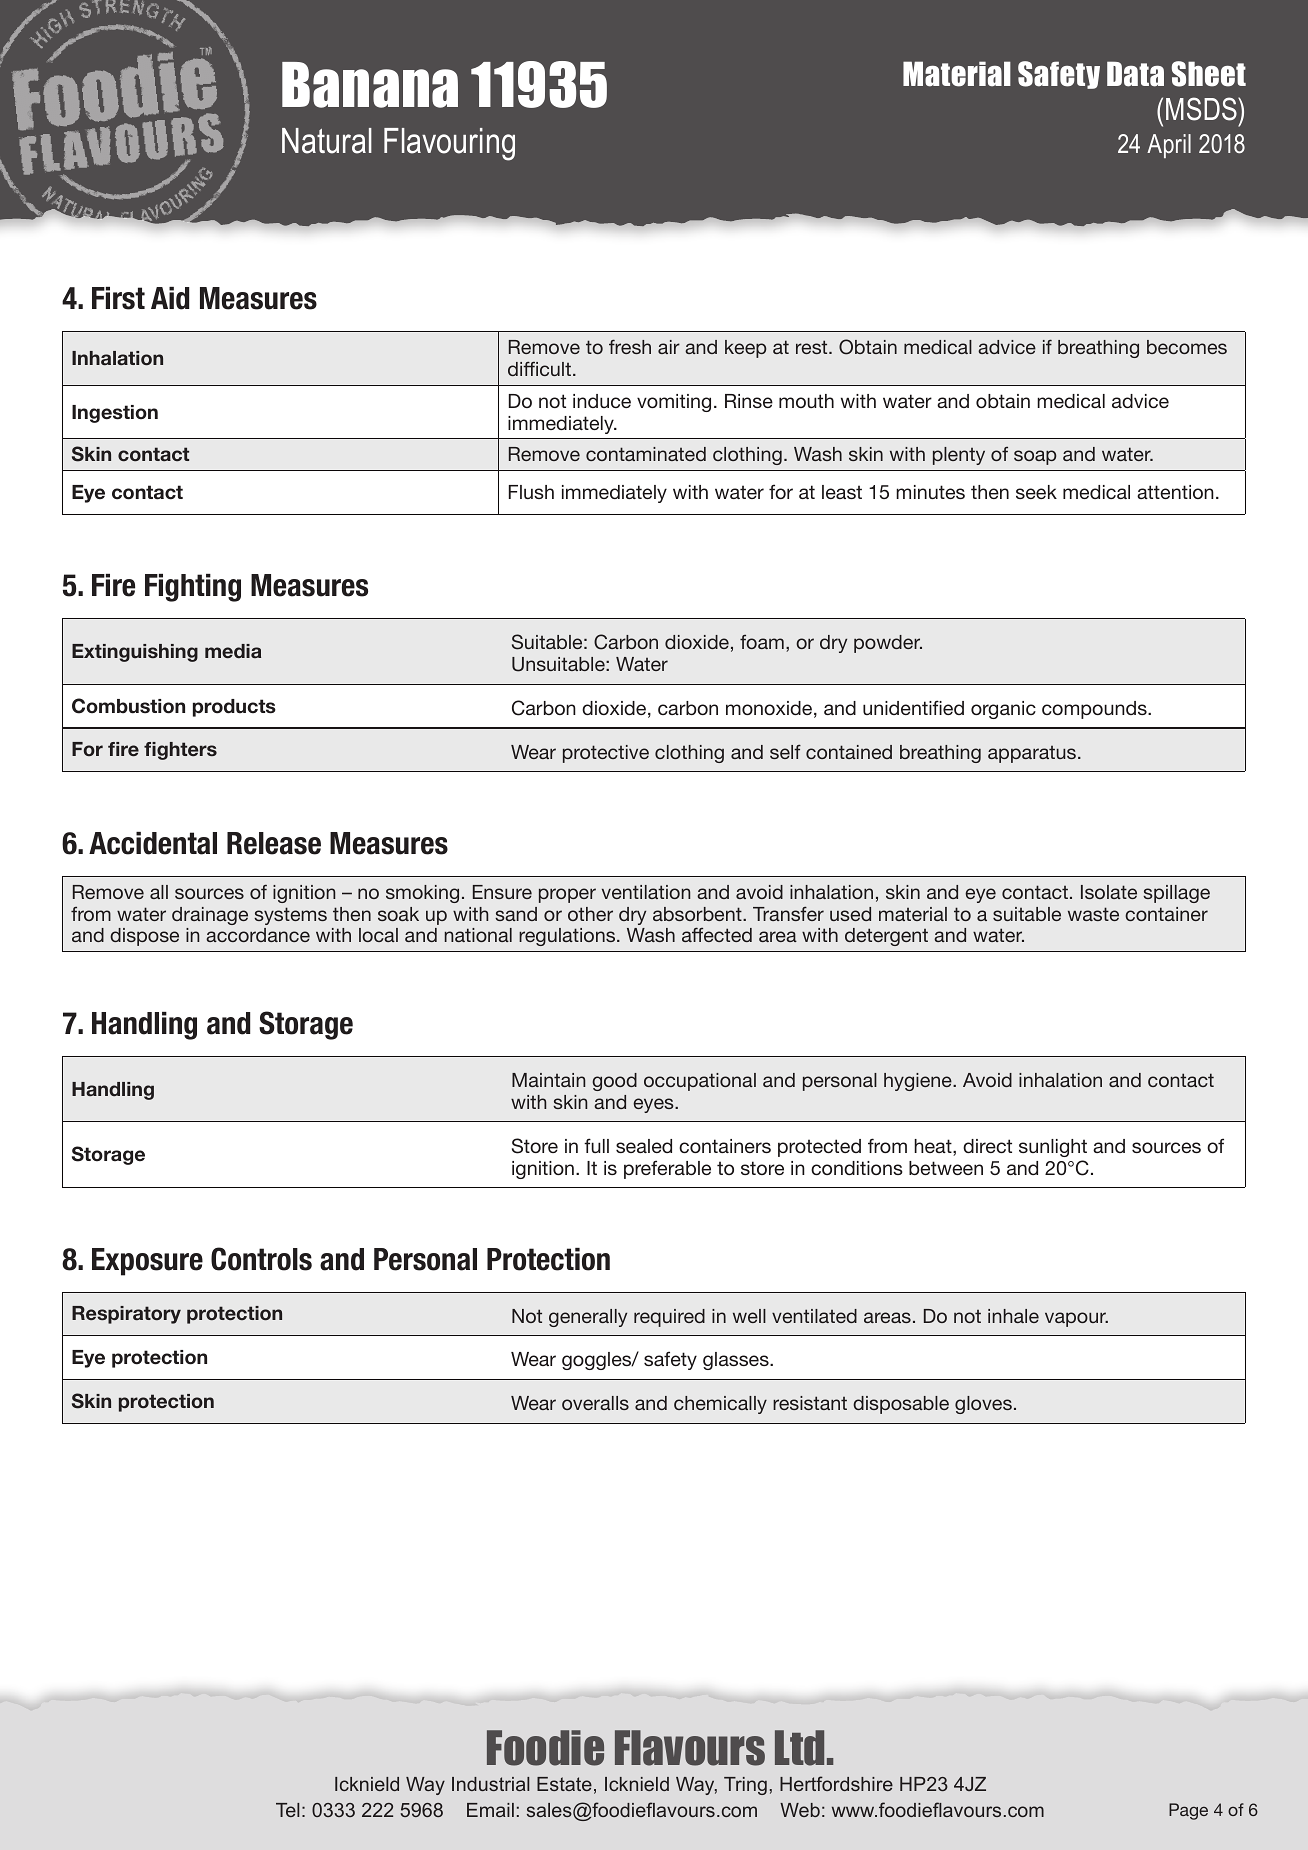  What do you see at coordinates (669, 1318) in the screenshot?
I see `required` at bounding box center [669, 1318].
